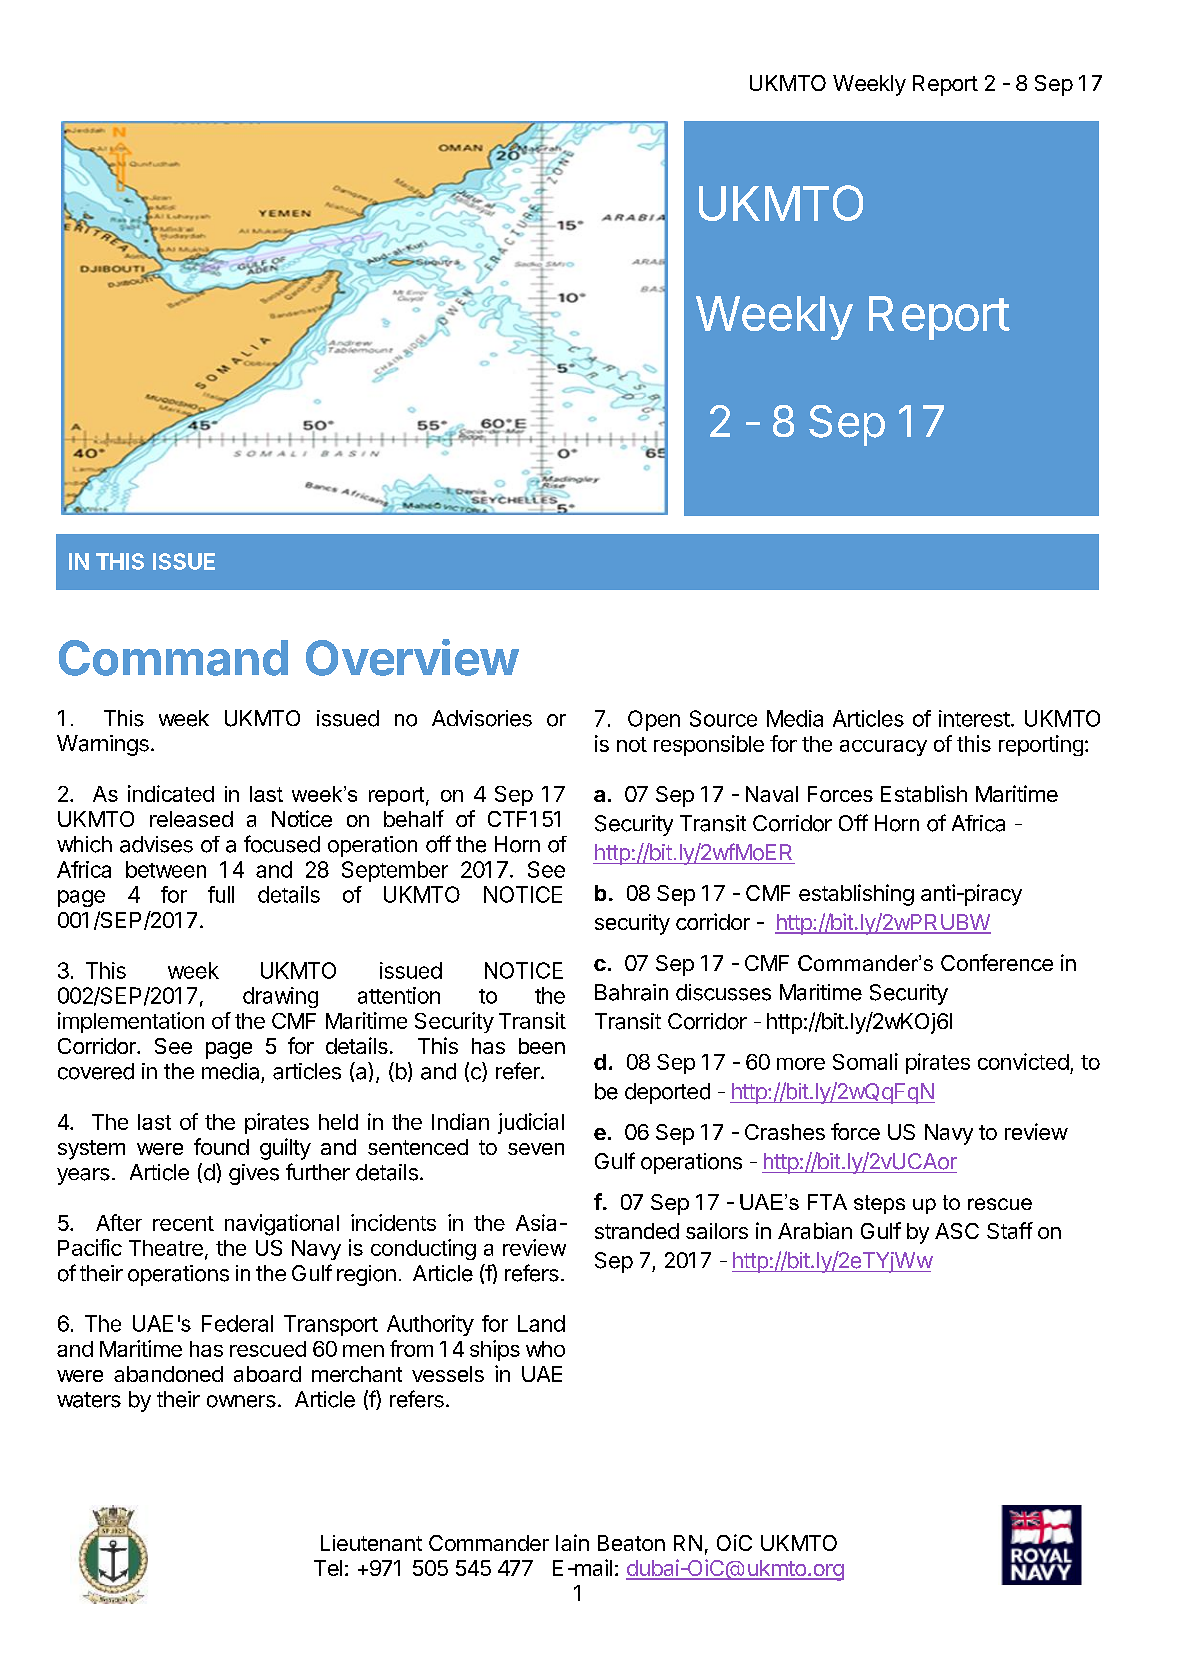  Describe the element at coordinates (572, 1542) in the screenshot. I see `Iain` at that location.
